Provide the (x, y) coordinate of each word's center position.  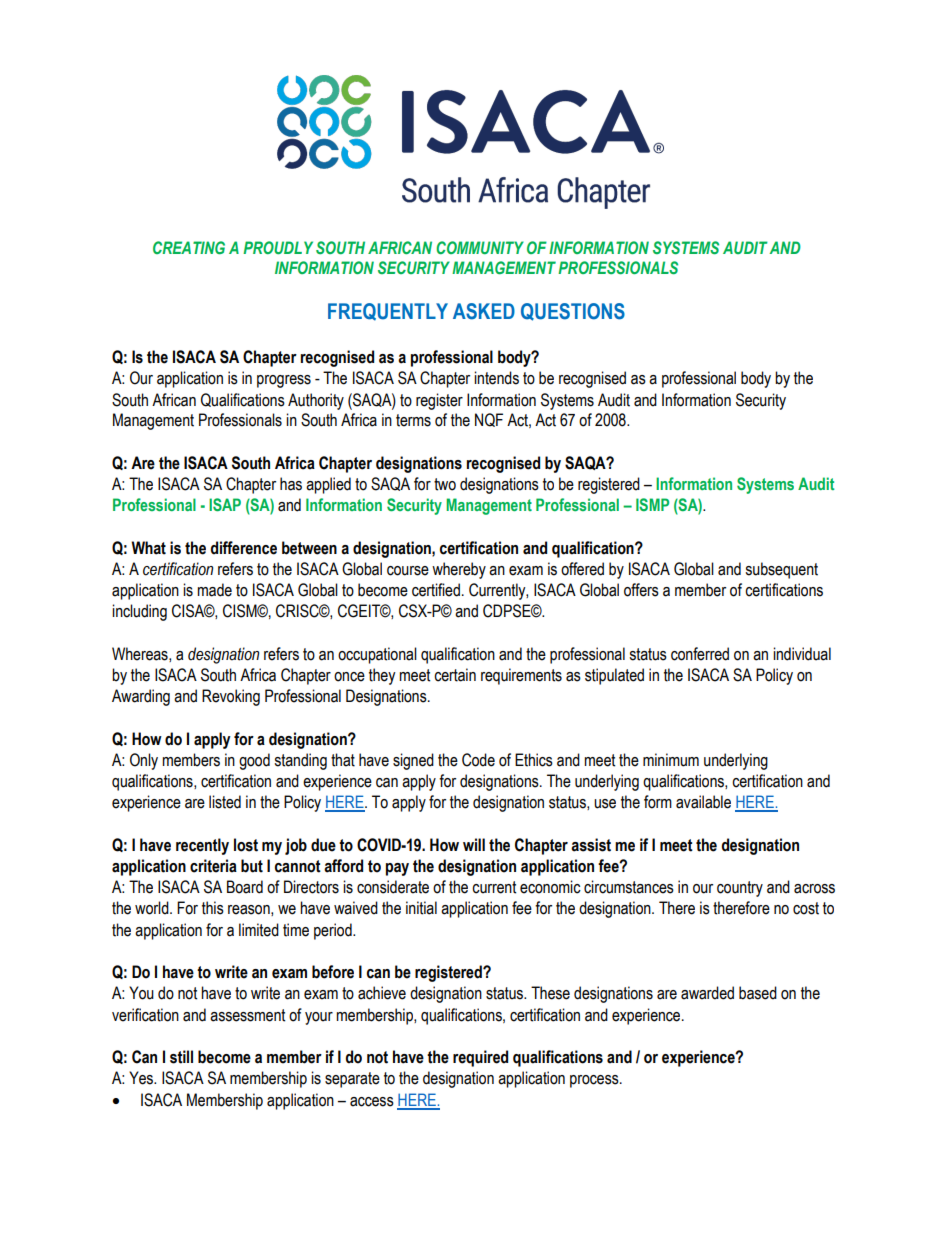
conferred (700, 654)
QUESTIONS (573, 312)
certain (455, 675)
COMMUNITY (480, 247)
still (181, 1057)
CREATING (189, 247)
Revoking (231, 697)
